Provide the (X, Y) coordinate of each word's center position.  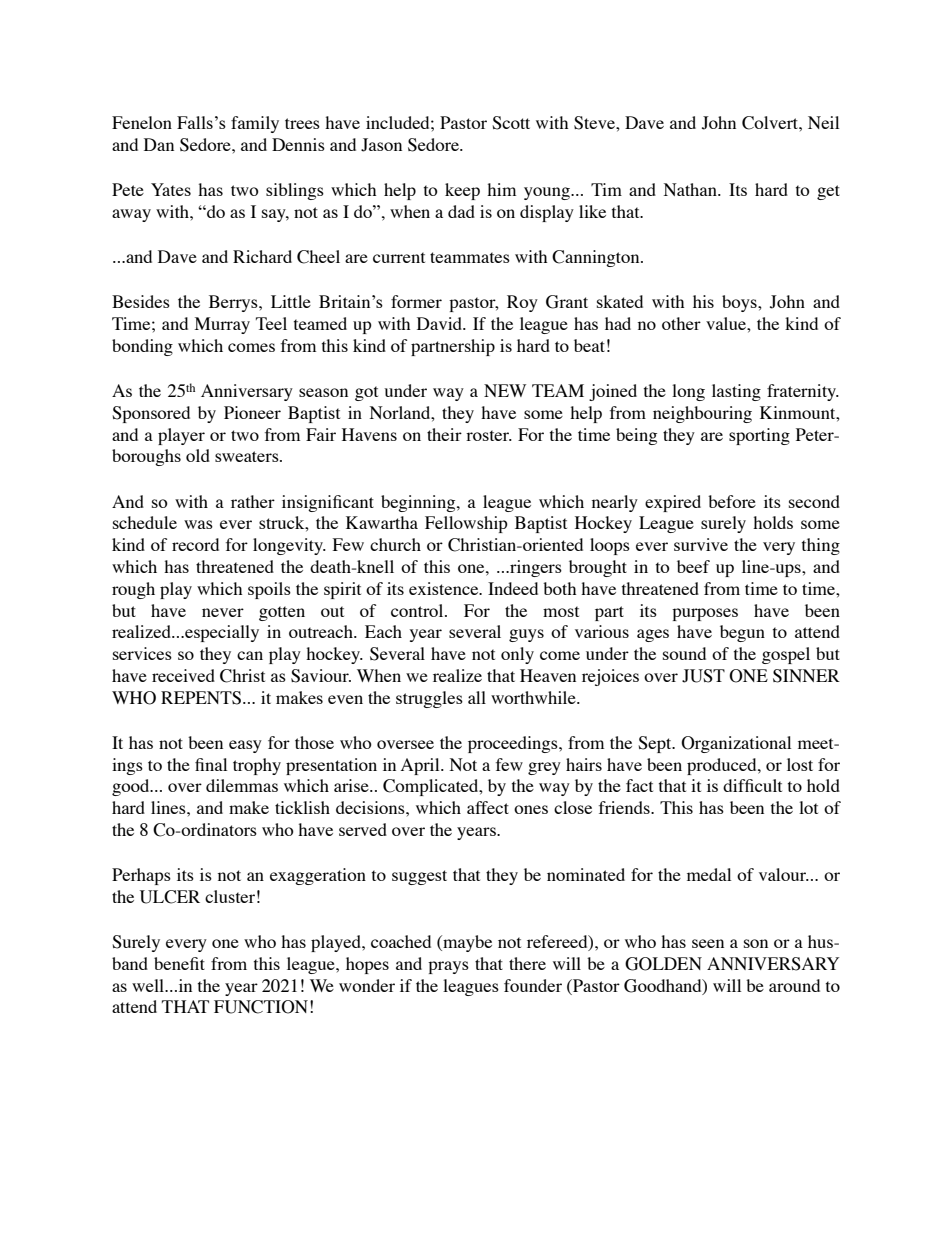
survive (701, 544)
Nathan (691, 189)
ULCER (170, 897)
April (421, 766)
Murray (222, 325)
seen (708, 943)
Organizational (736, 744)
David (441, 323)
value (727, 323)
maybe (466, 943)
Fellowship (466, 524)
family (255, 124)
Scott (511, 123)
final (211, 764)
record (195, 544)
